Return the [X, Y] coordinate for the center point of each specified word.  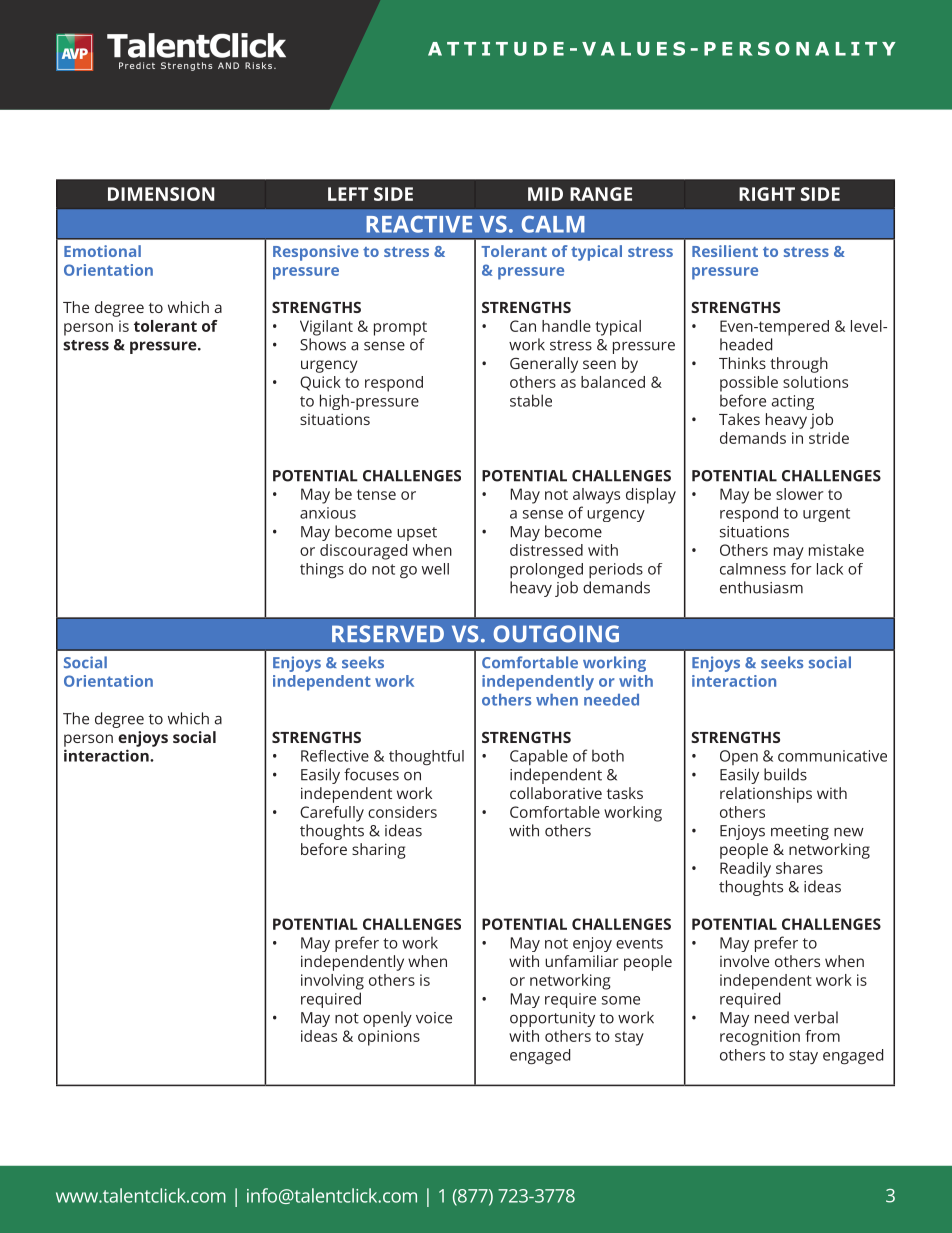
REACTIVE [419, 224]
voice [434, 1018]
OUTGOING [556, 634]
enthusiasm [761, 587]
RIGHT [767, 194]
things [322, 570]
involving [332, 982]
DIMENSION [161, 194]
